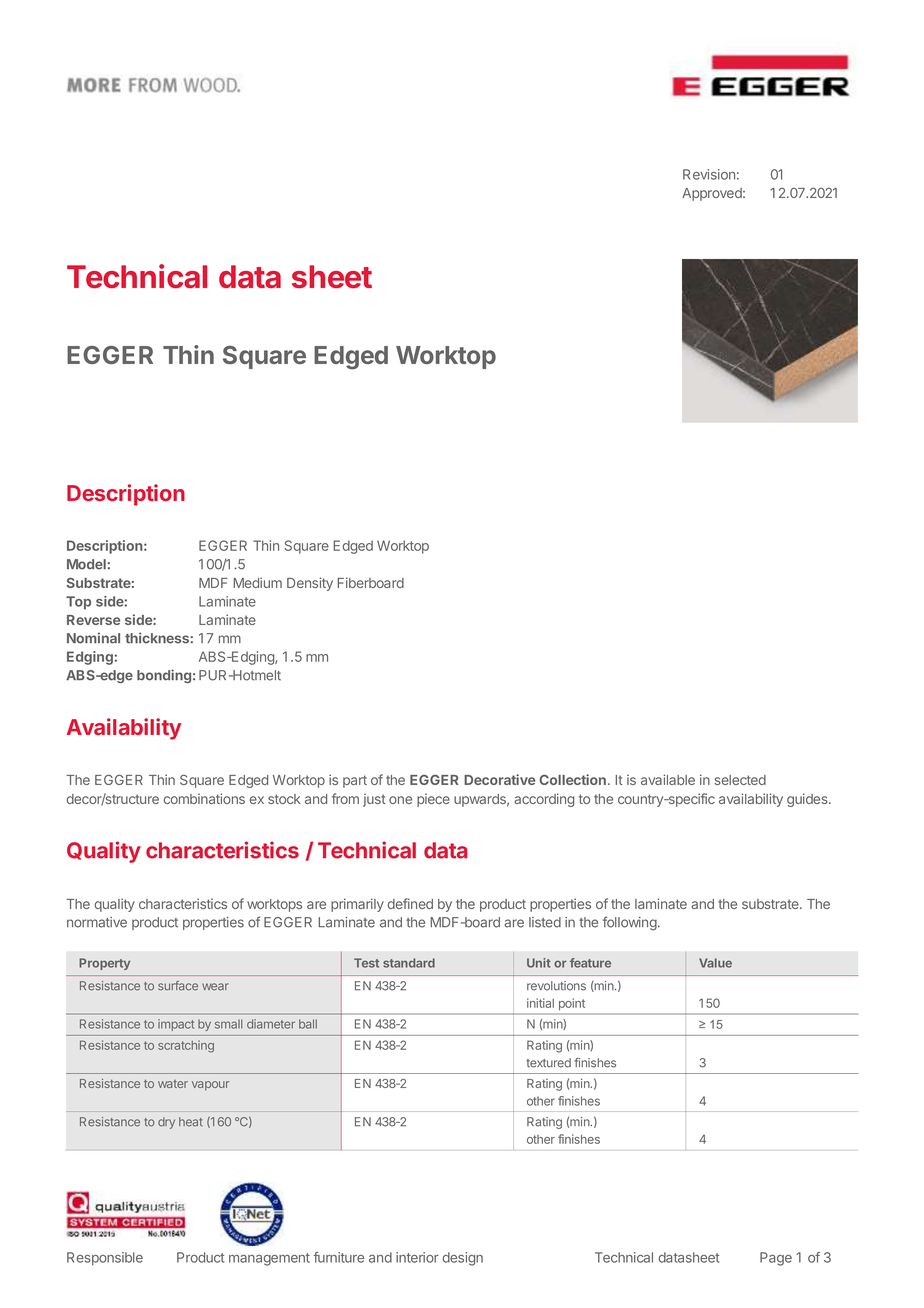 The image size is (924, 1308). I want to click on Responsible, so click(105, 1259).
